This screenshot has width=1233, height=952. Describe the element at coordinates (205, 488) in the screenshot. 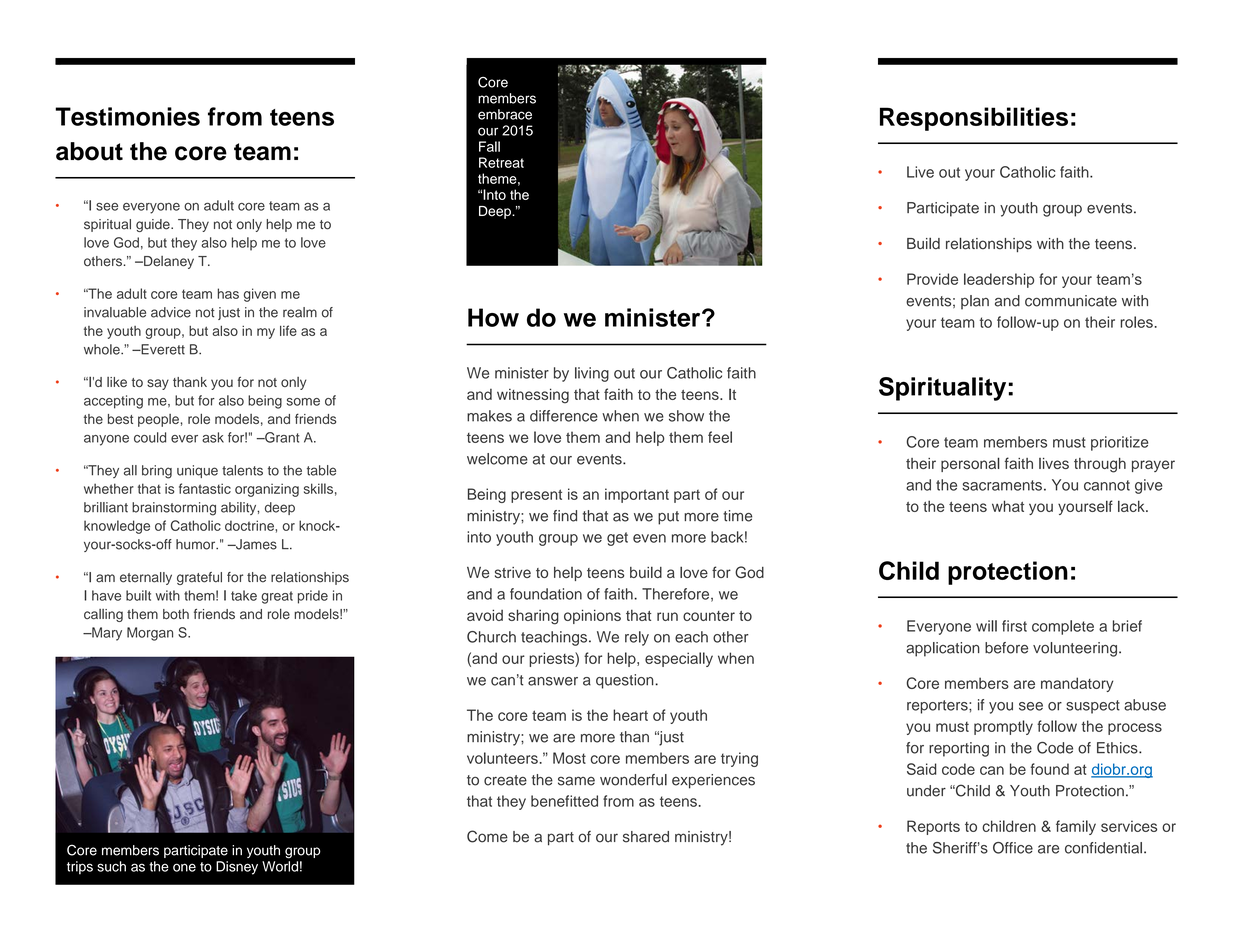

I see `fantastic` at that location.
